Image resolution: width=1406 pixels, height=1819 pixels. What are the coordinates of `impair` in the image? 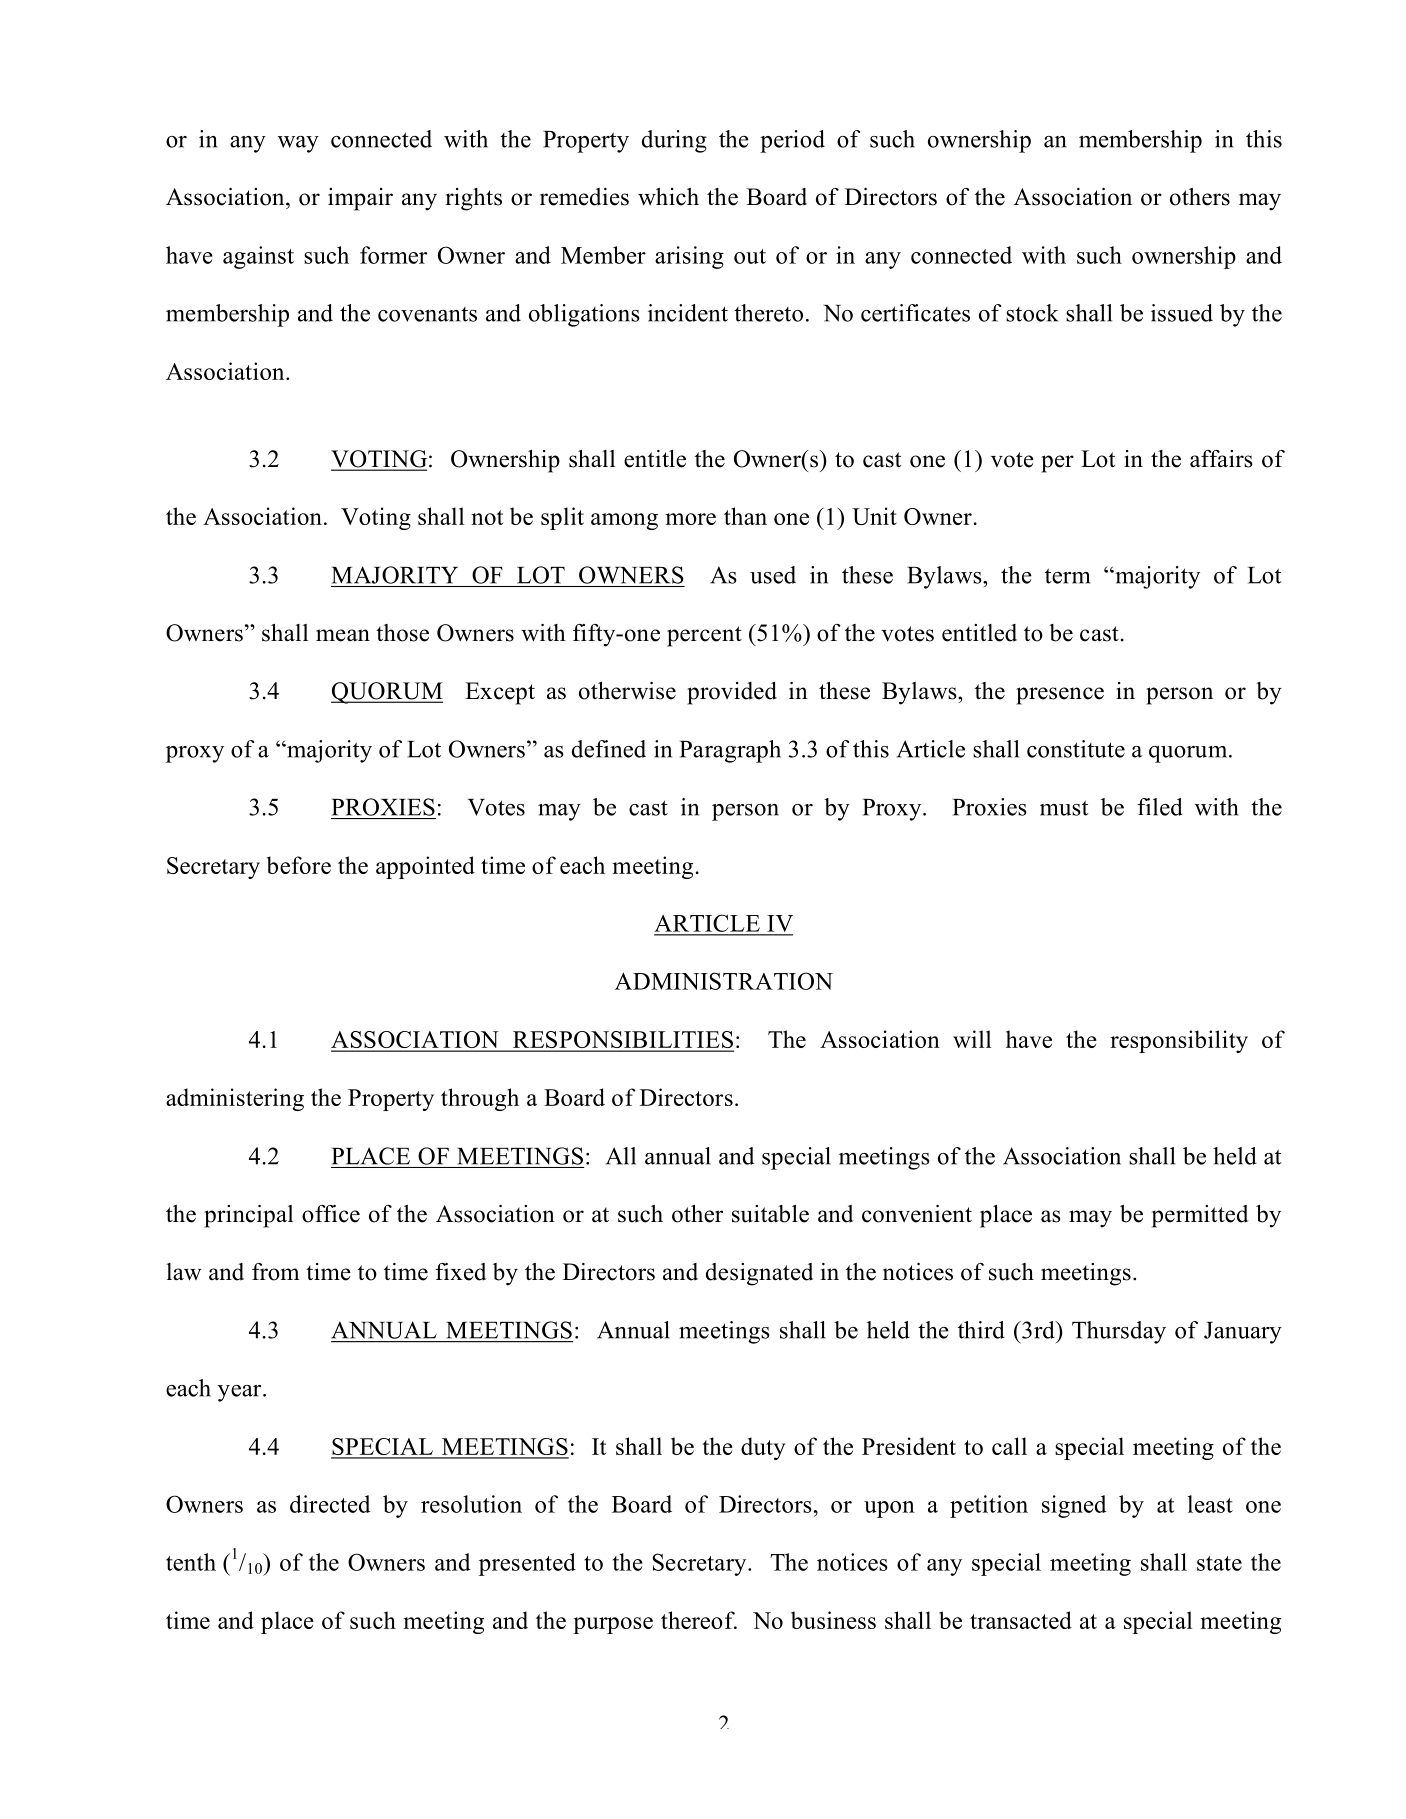 It's located at (360, 199).
